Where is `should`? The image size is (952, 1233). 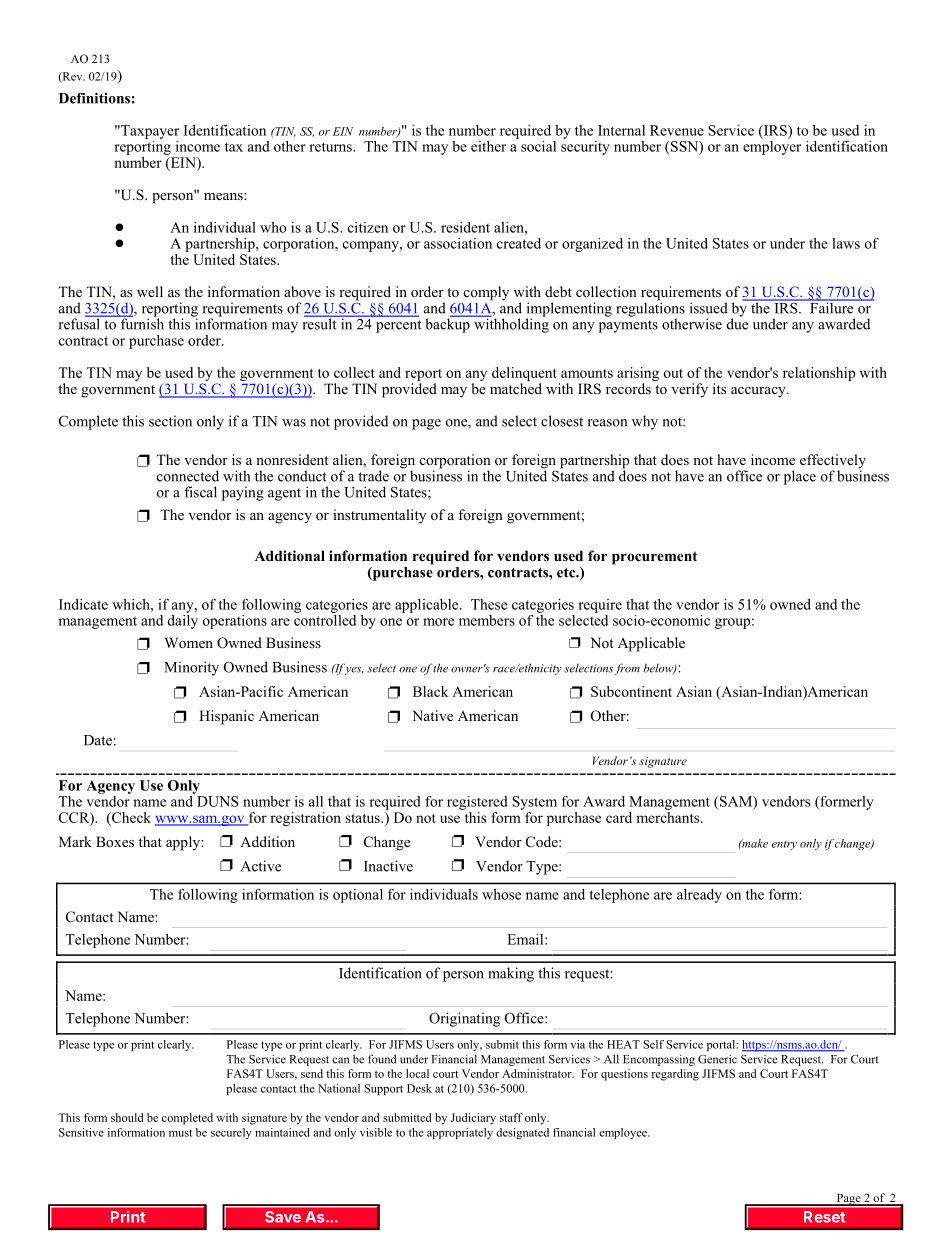
should is located at coordinates (127, 1117).
